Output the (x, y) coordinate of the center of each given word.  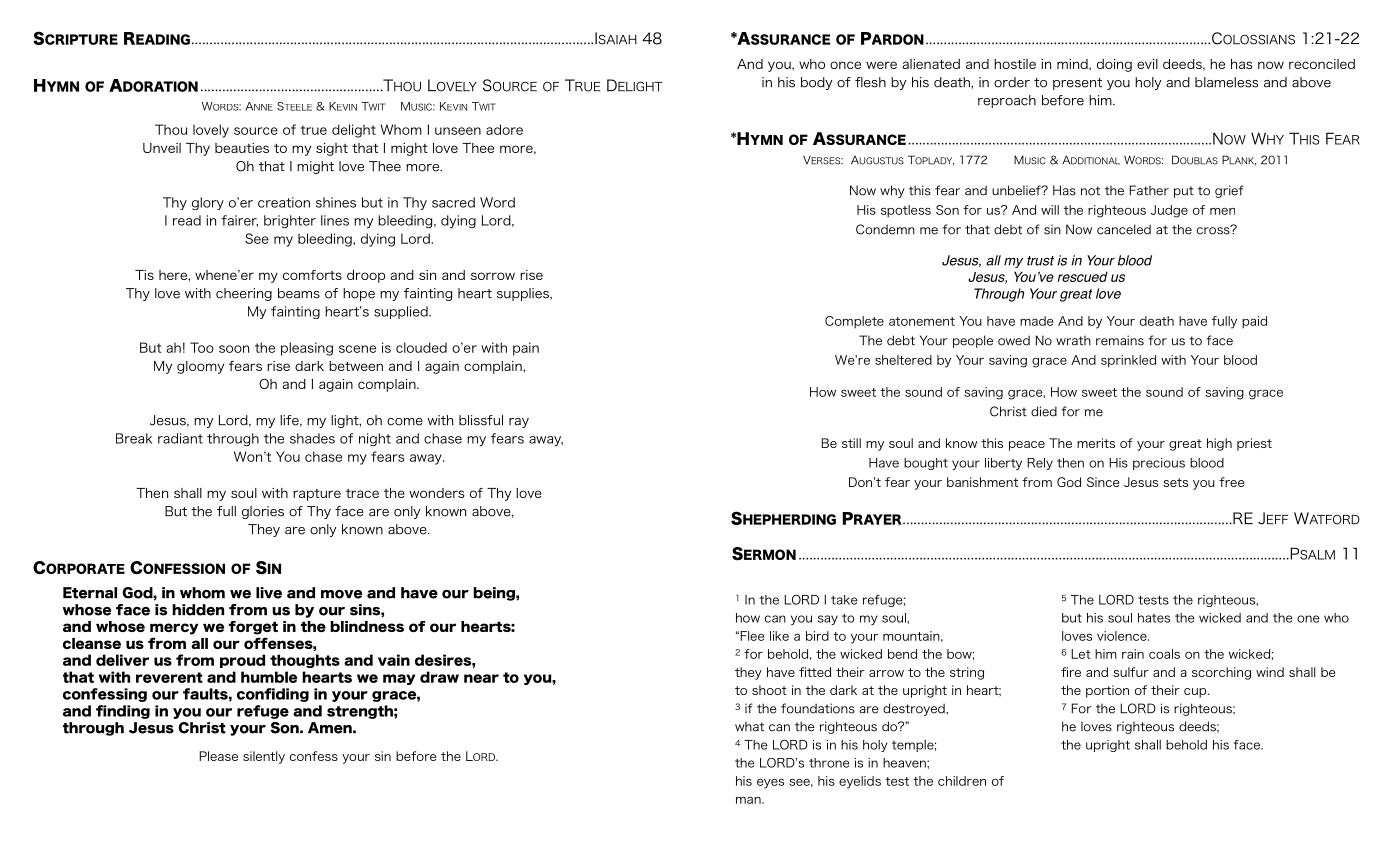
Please (218, 756)
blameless (1226, 82)
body (816, 83)
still (851, 443)
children (962, 781)
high (1219, 444)
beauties (242, 148)
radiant (180, 438)
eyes (770, 784)
